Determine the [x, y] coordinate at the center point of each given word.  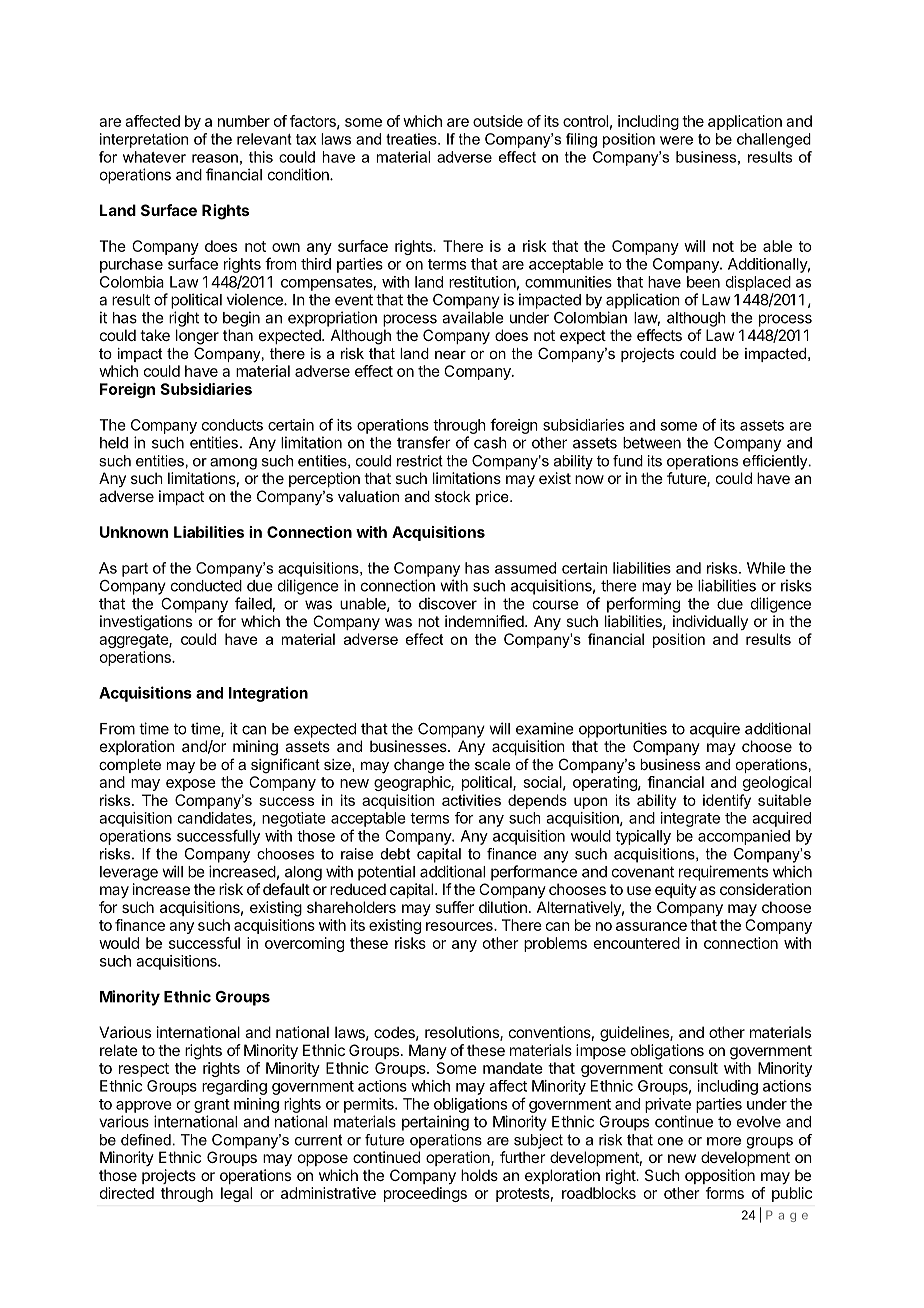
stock [452, 496]
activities [471, 800]
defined [146, 1140]
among [233, 464]
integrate [690, 819]
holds [479, 1175]
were [676, 140]
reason [215, 158]
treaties [412, 139]
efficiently [776, 462]
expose [191, 785]
